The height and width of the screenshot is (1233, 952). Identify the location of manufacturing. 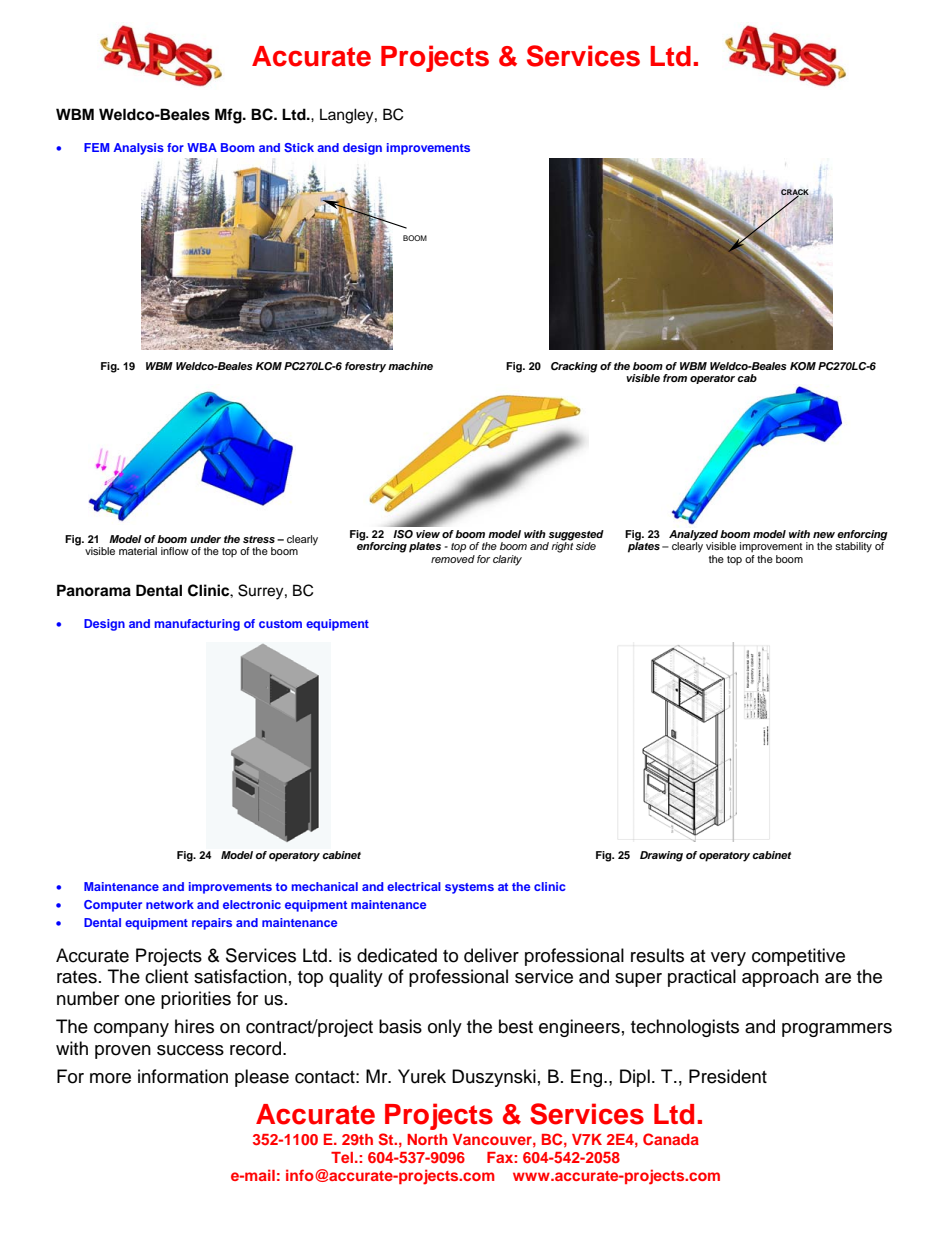
(197, 625).
